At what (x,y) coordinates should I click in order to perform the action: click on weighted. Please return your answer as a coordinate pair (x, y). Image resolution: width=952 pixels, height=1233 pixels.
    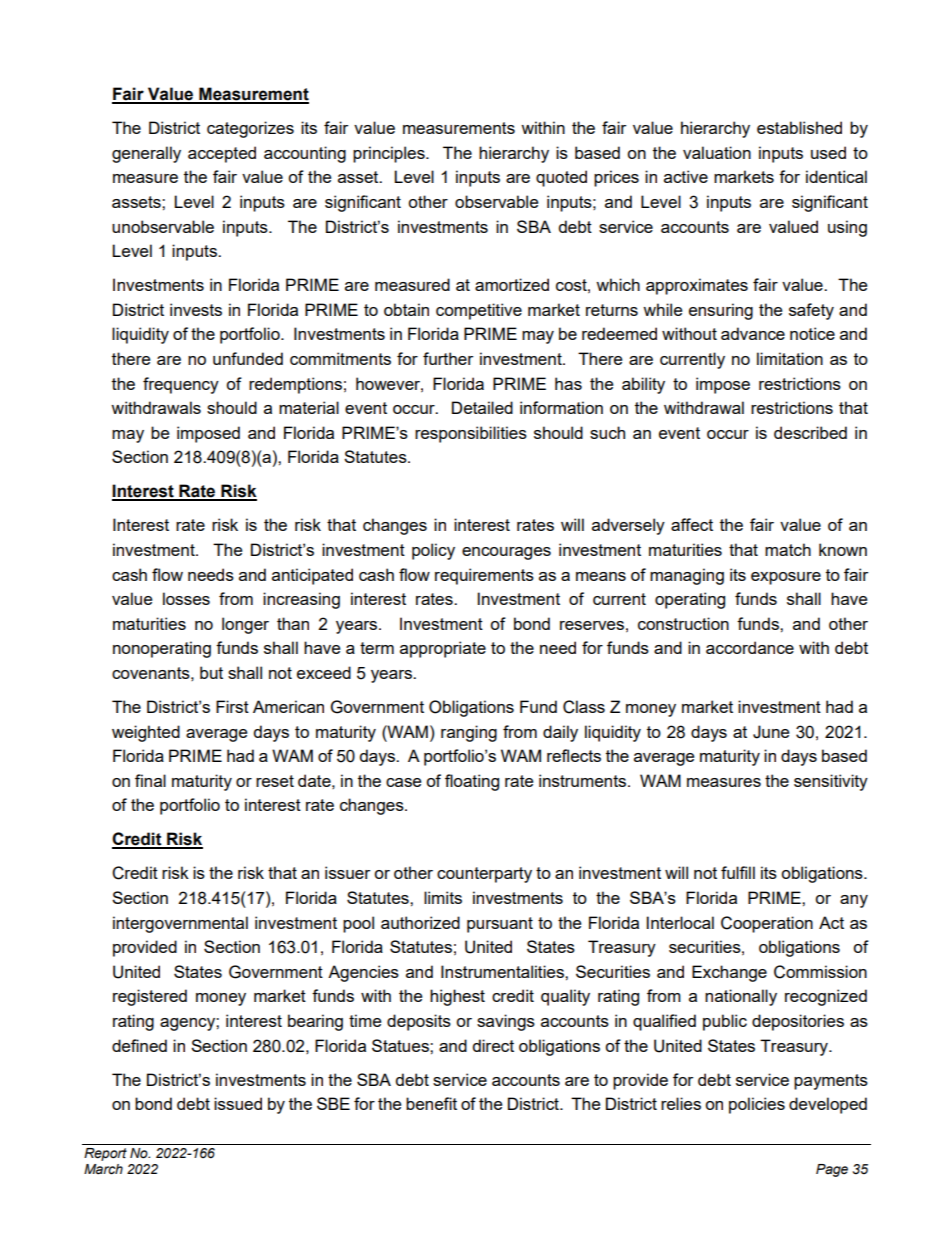
    Looking at the image, I should click on (146, 733).
